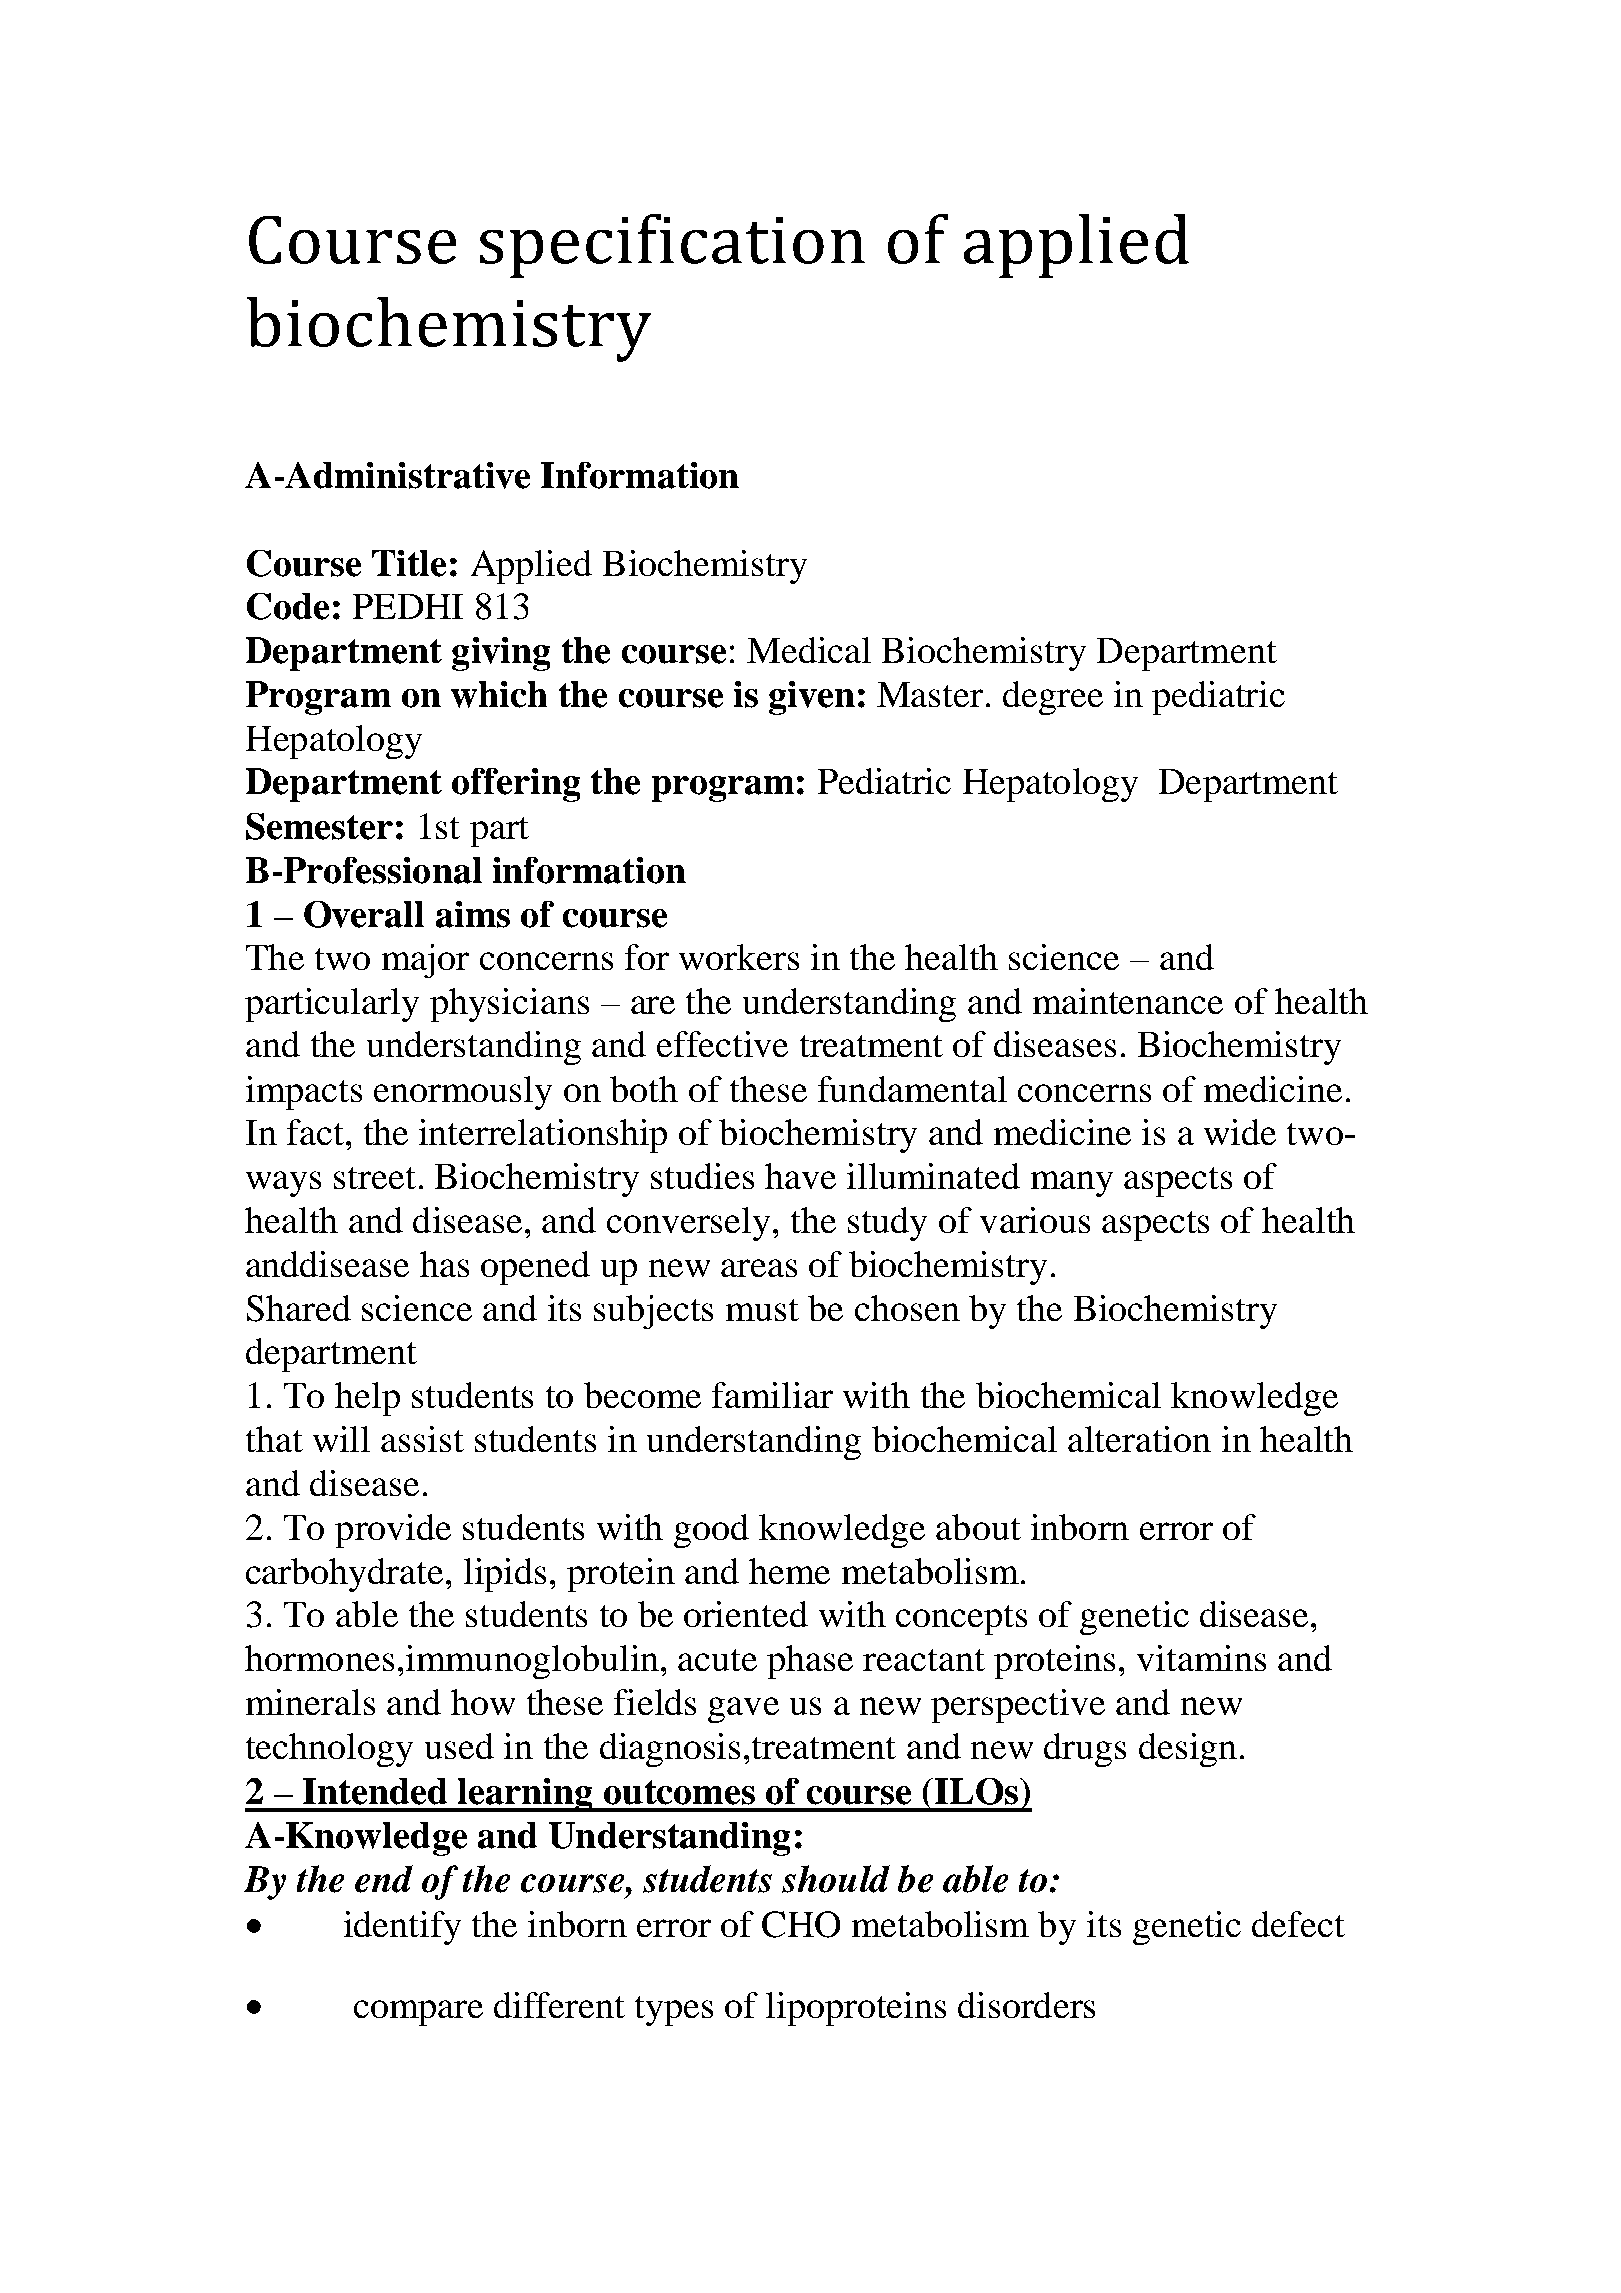  What do you see at coordinates (1053, 698) in the document?
I see `degree` at bounding box center [1053, 698].
